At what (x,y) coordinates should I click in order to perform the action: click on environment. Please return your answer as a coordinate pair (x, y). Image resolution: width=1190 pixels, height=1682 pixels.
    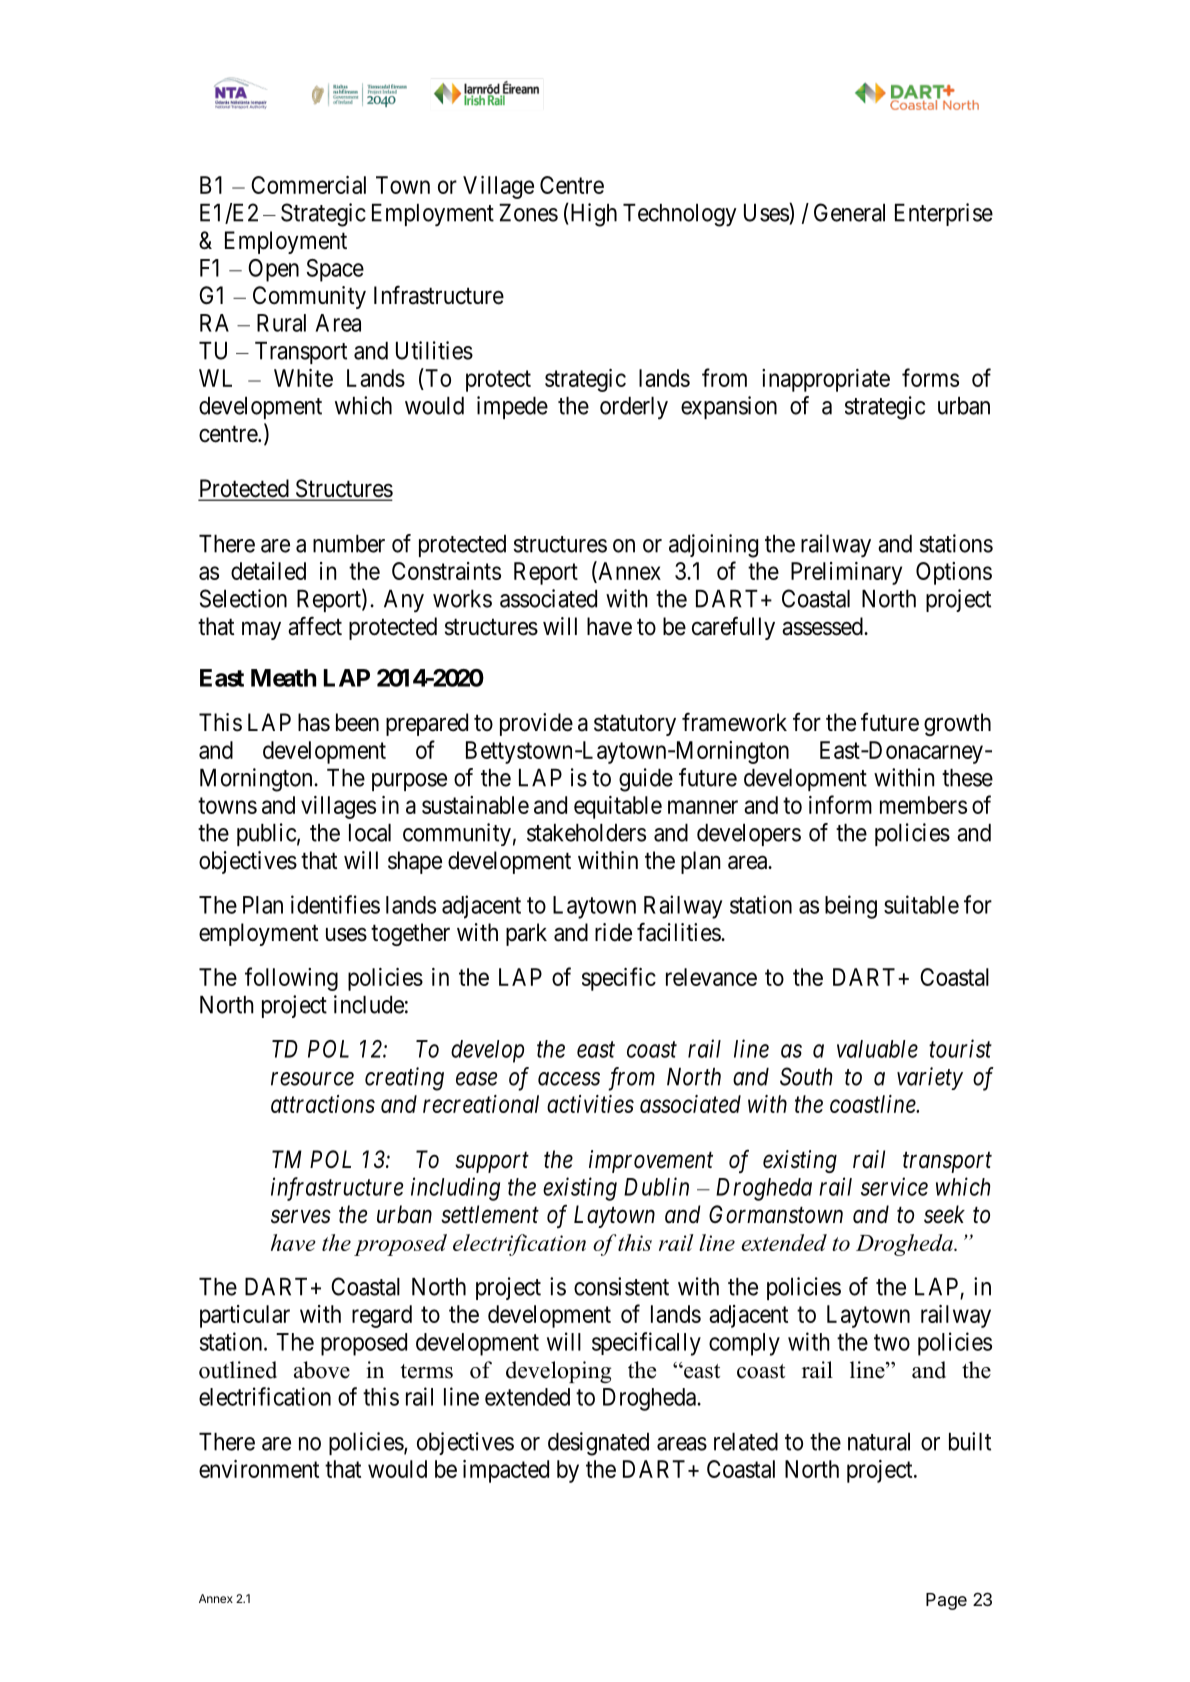
    Looking at the image, I should click on (259, 1469).
